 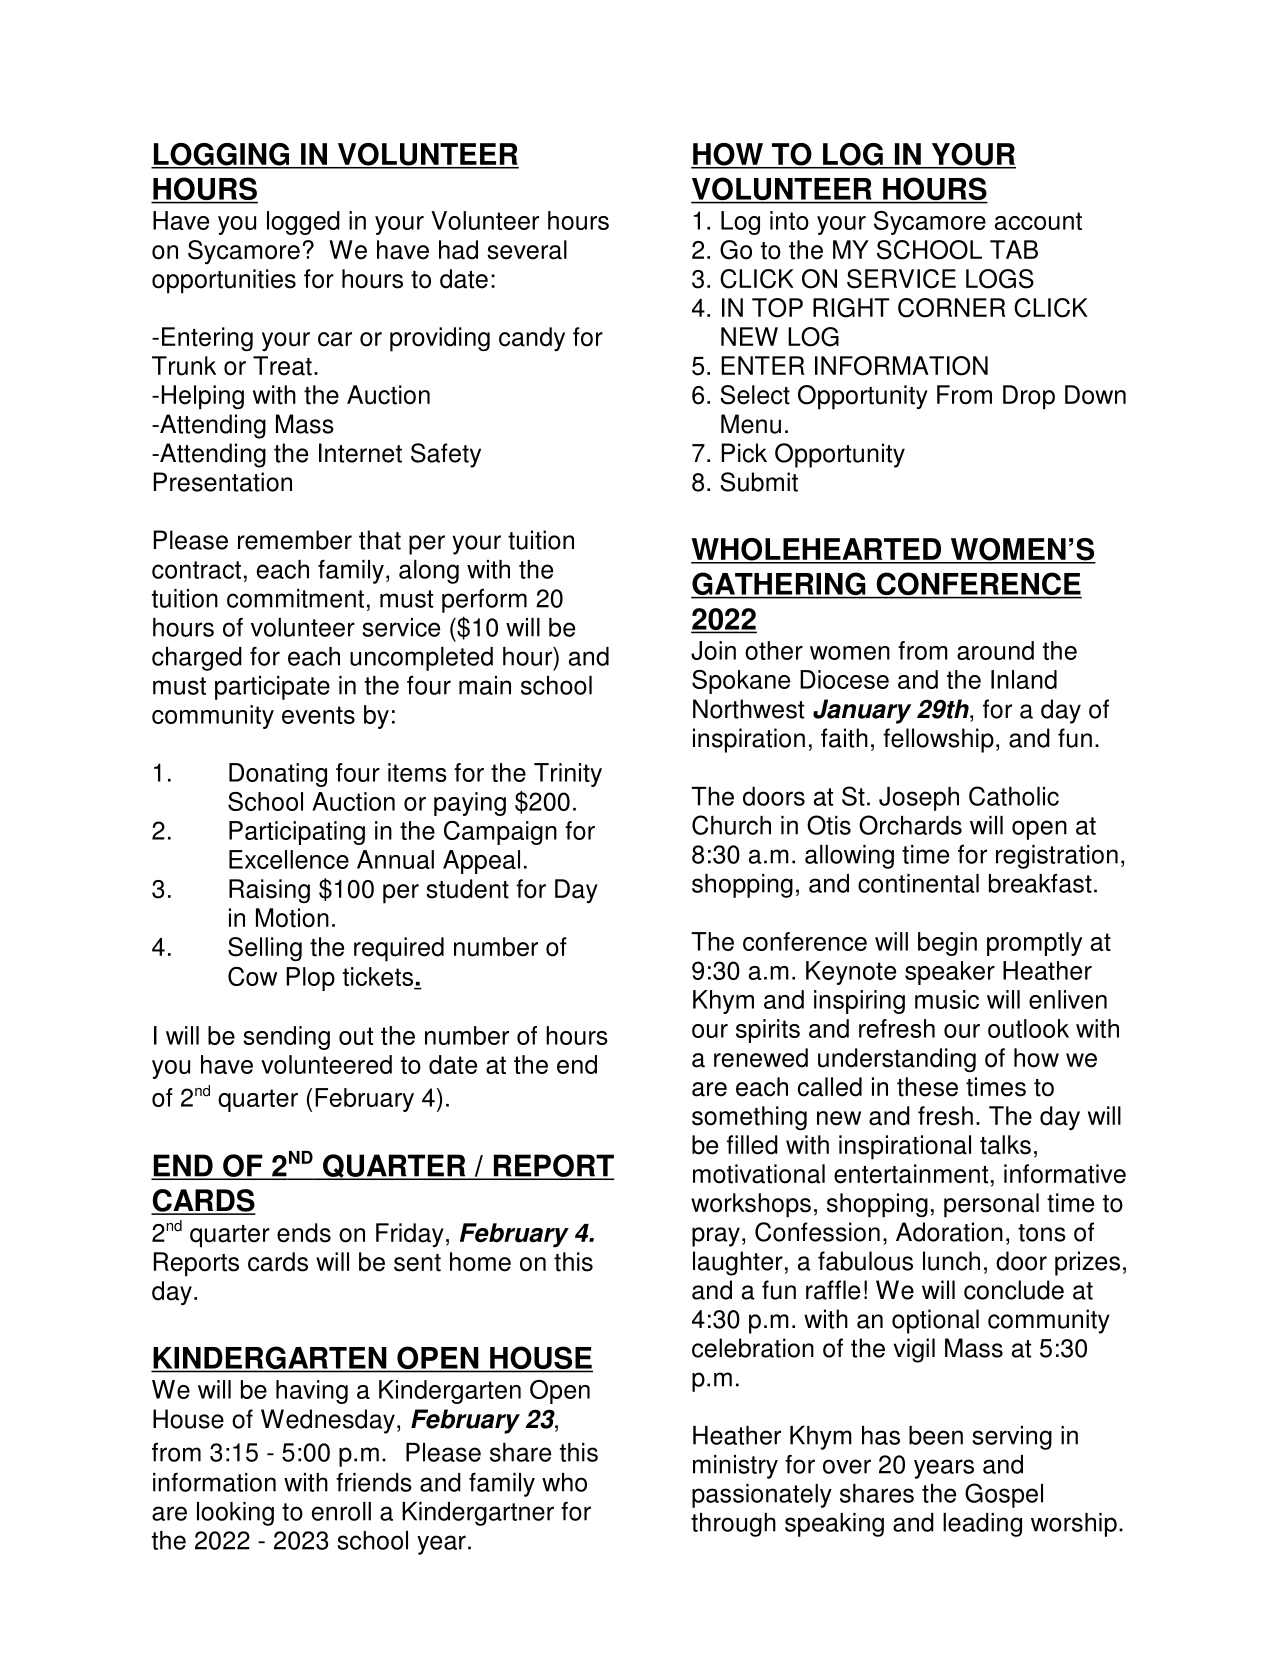 What do you see at coordinates (1038, 221) in the page?
I see `account` at bounding box center [1038, 221].
